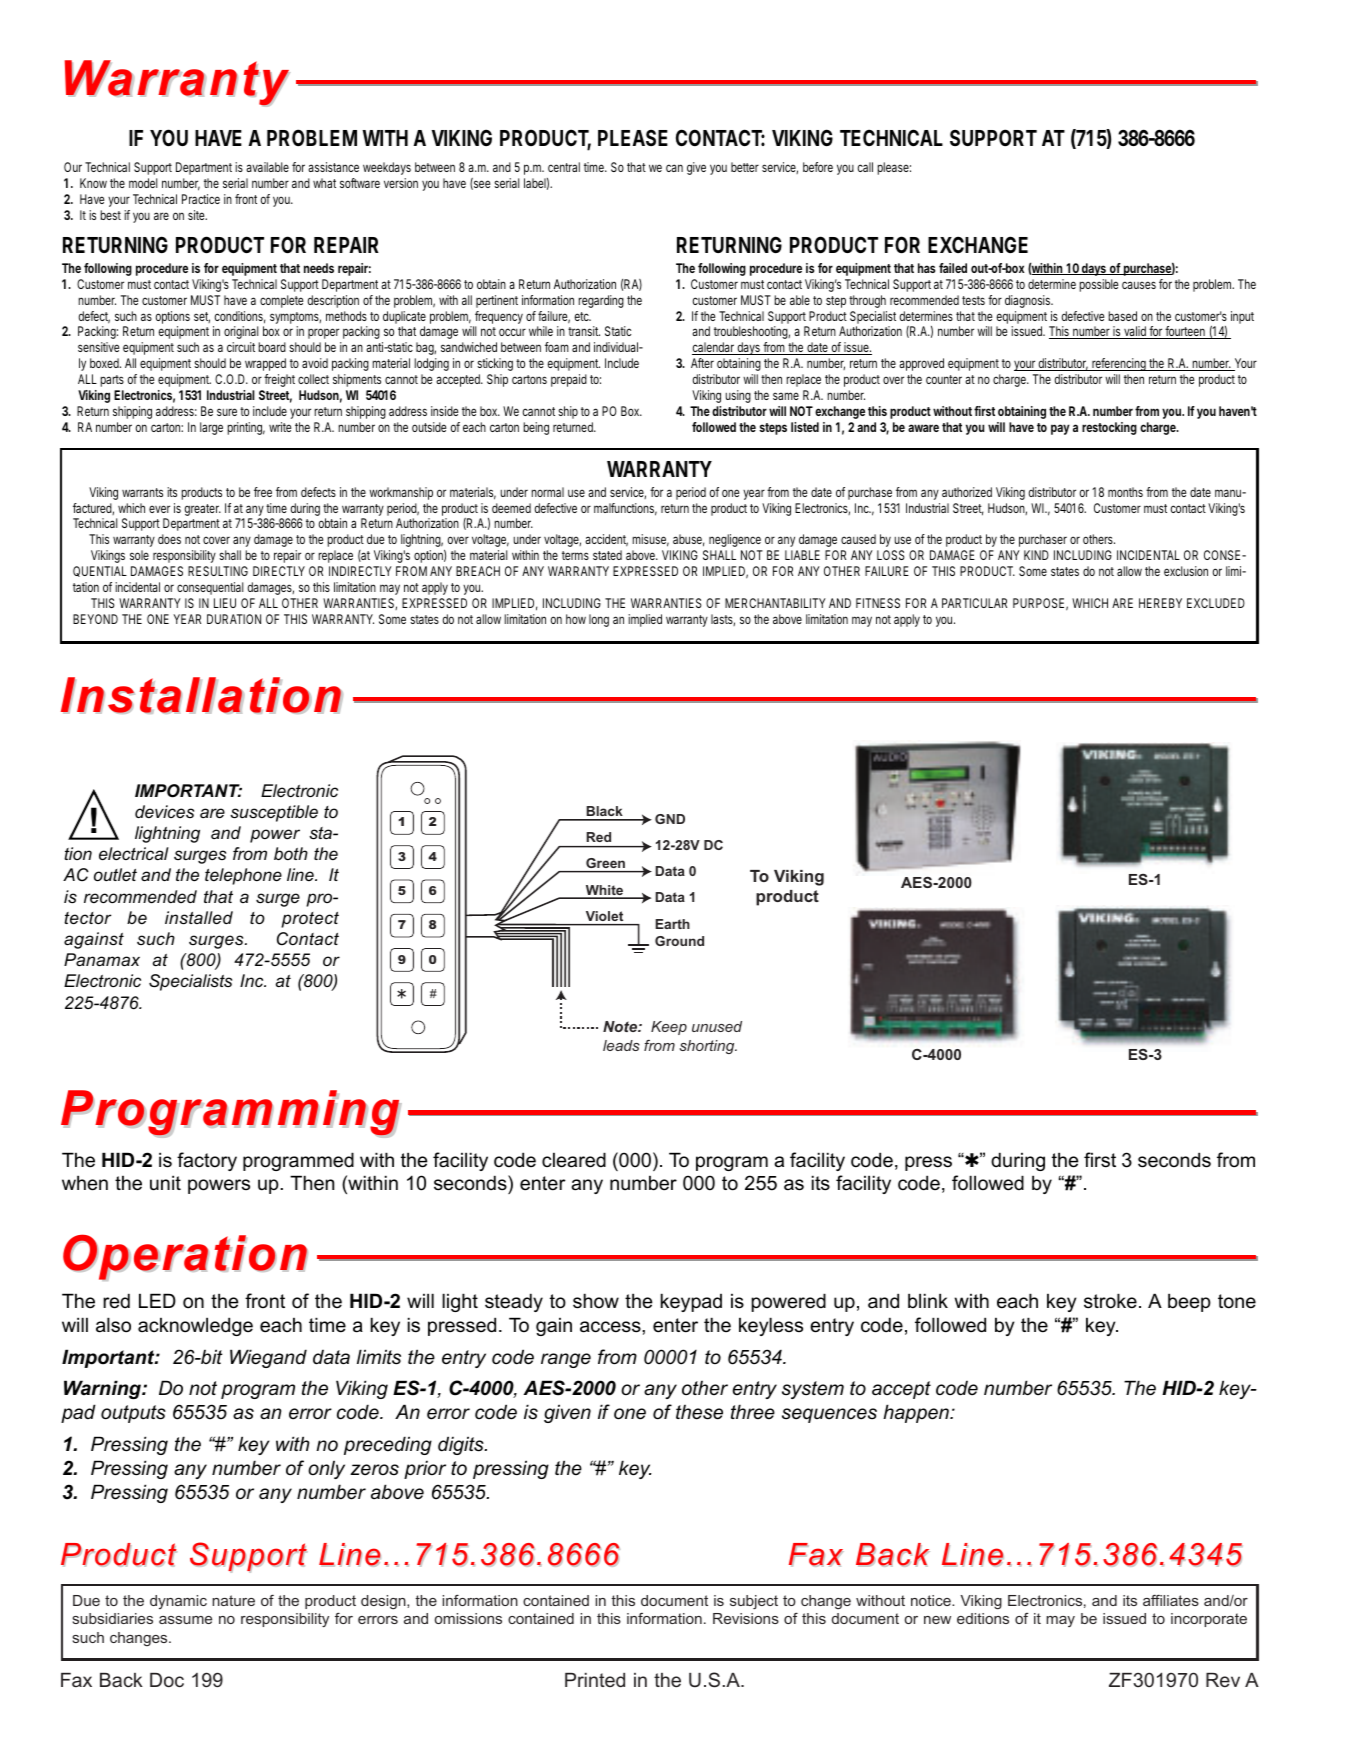  I want to click on KIND, so click(1036, 555).
